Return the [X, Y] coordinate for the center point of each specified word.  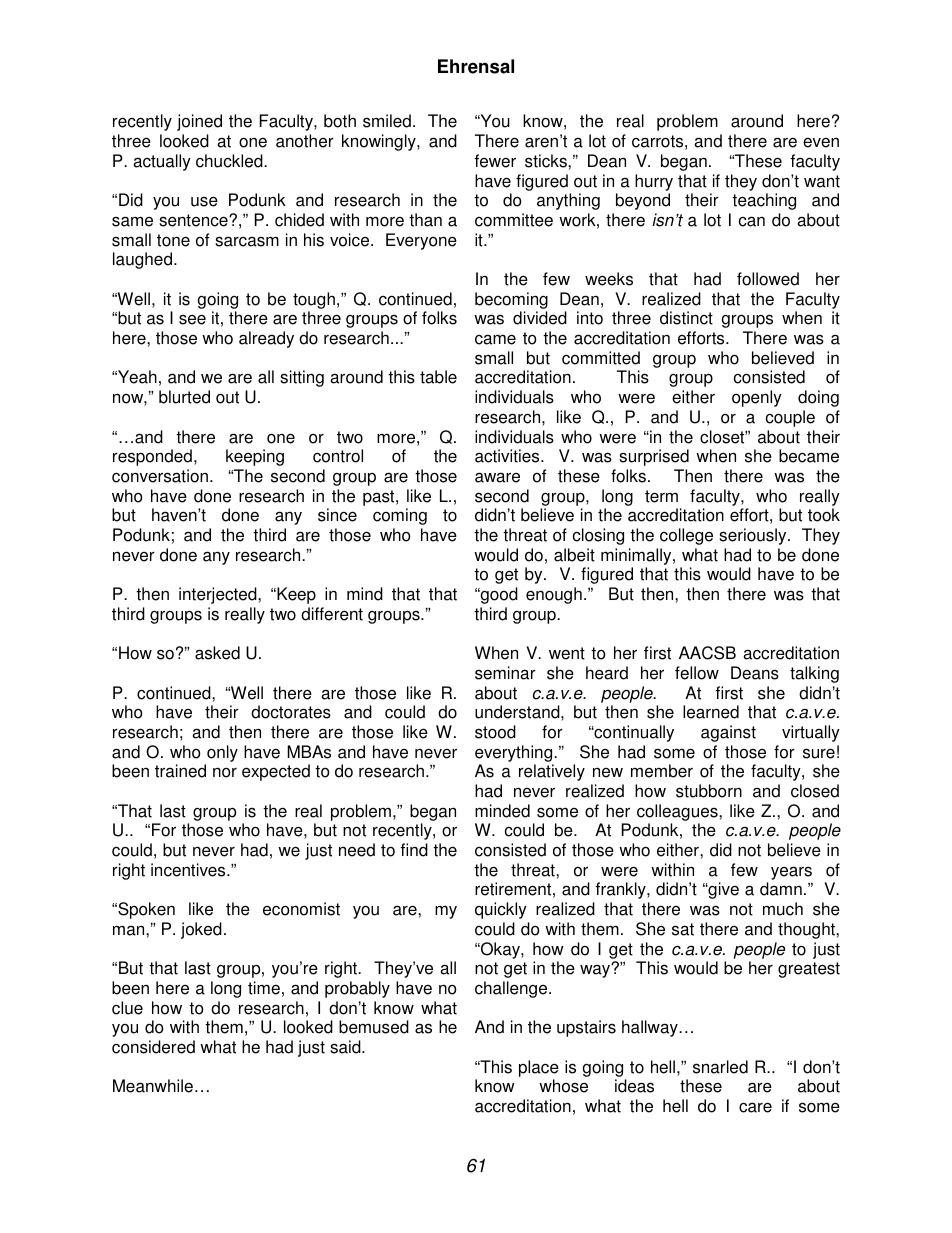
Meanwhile [153, 1086]
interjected [219, 595]
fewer [495, 161]
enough [554, 595]
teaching [764, 201]
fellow [697, 673]
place [539, 1068]
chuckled [230, 161]
